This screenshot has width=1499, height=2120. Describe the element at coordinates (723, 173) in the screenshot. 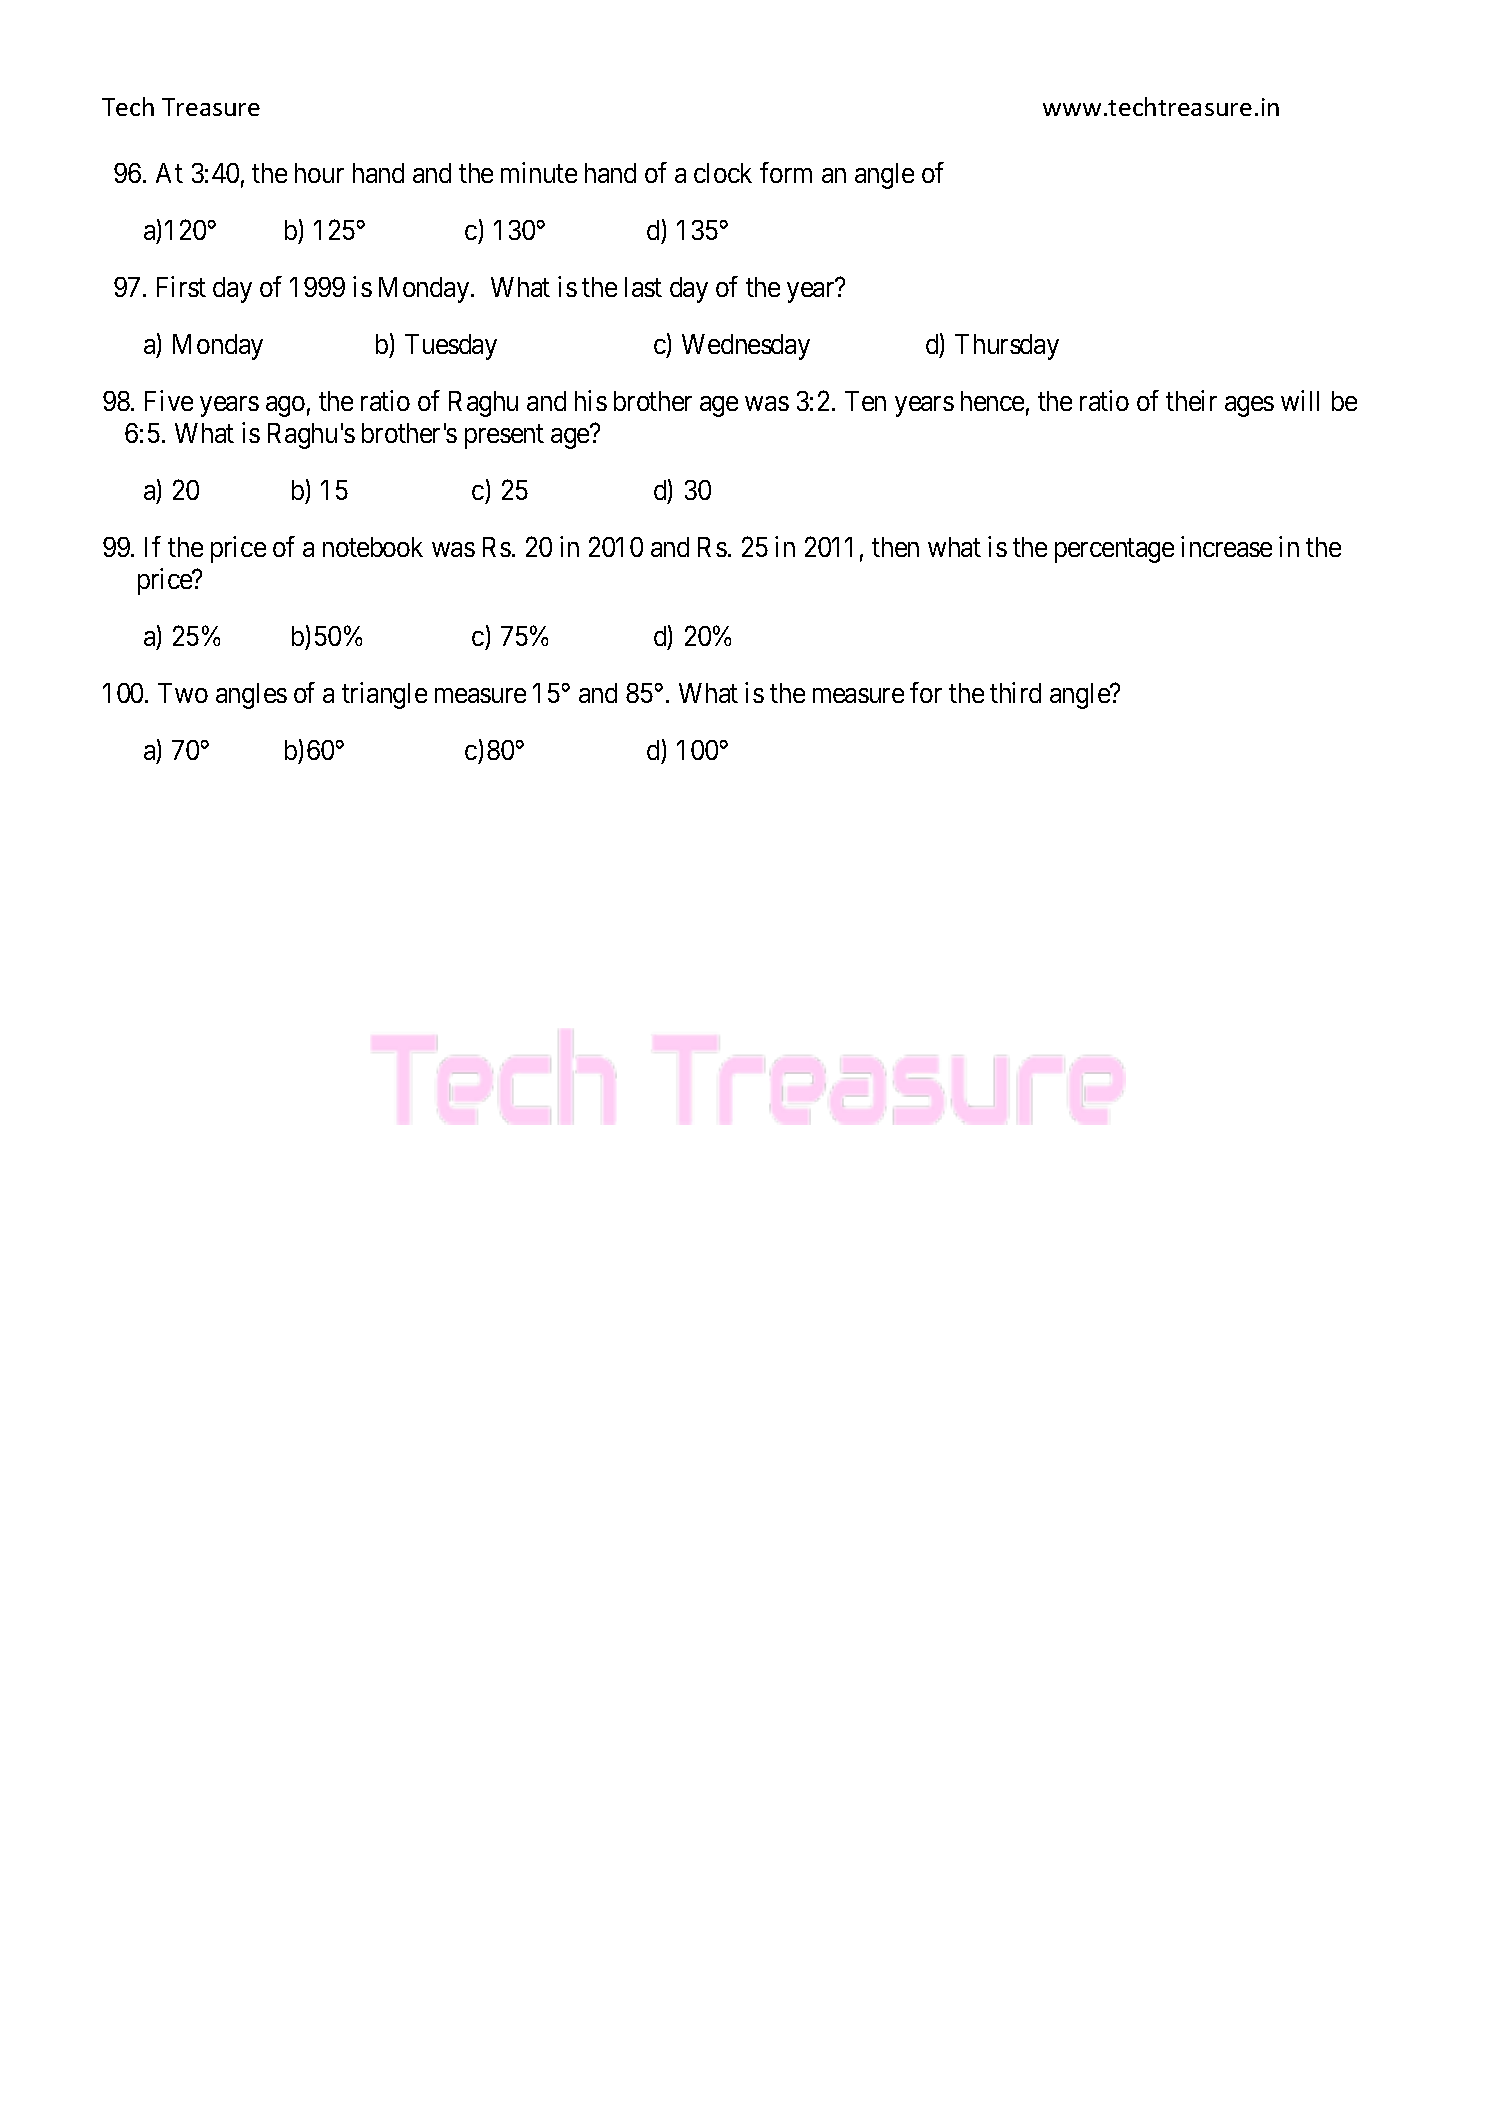

I see `clock` at that location.
